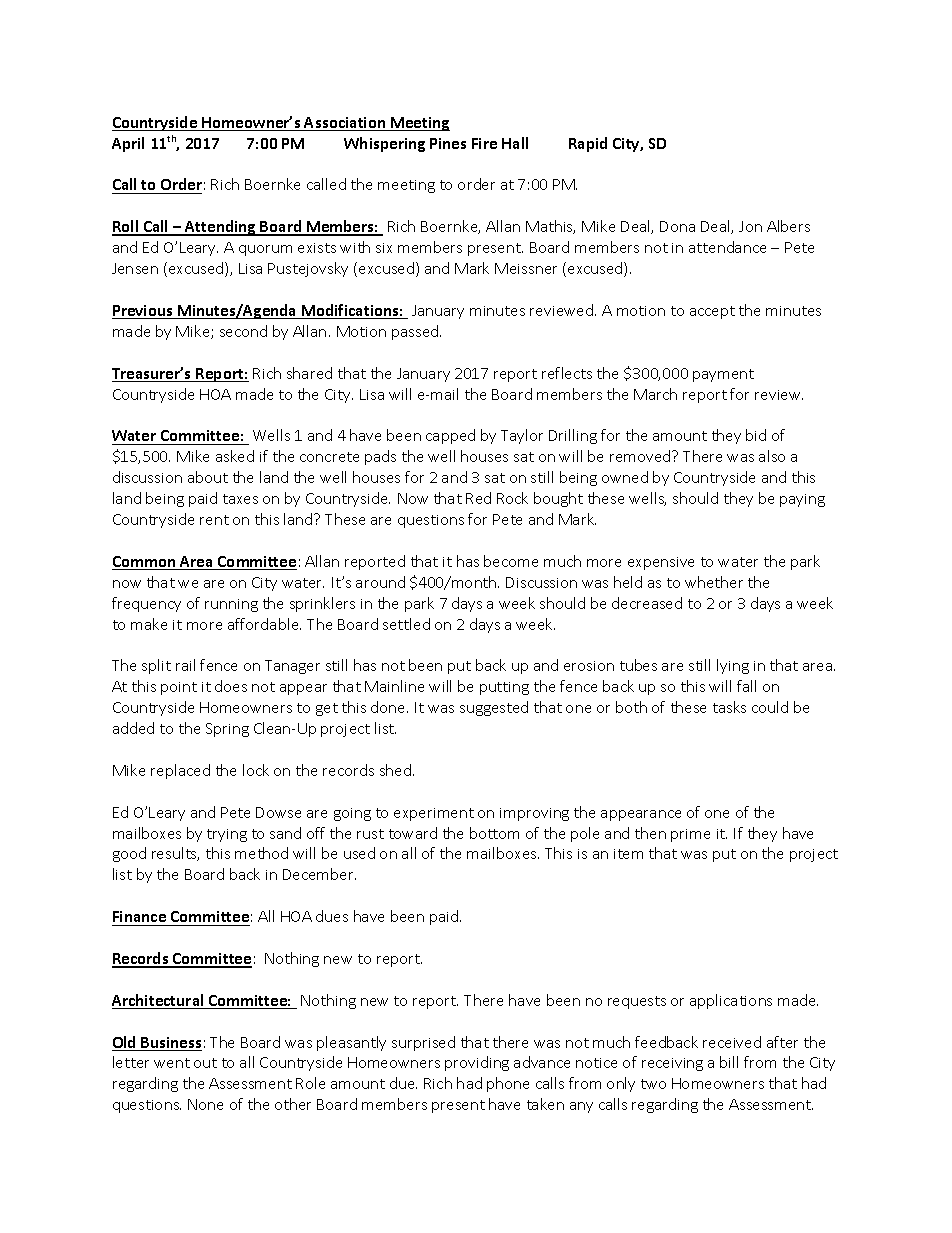 Image resolution: width=952 pixels, height=1233 pixels. What do you see at coordinates (448, 143) in the screenshot?
I see `Pines` at bounding box center [448, 143].
